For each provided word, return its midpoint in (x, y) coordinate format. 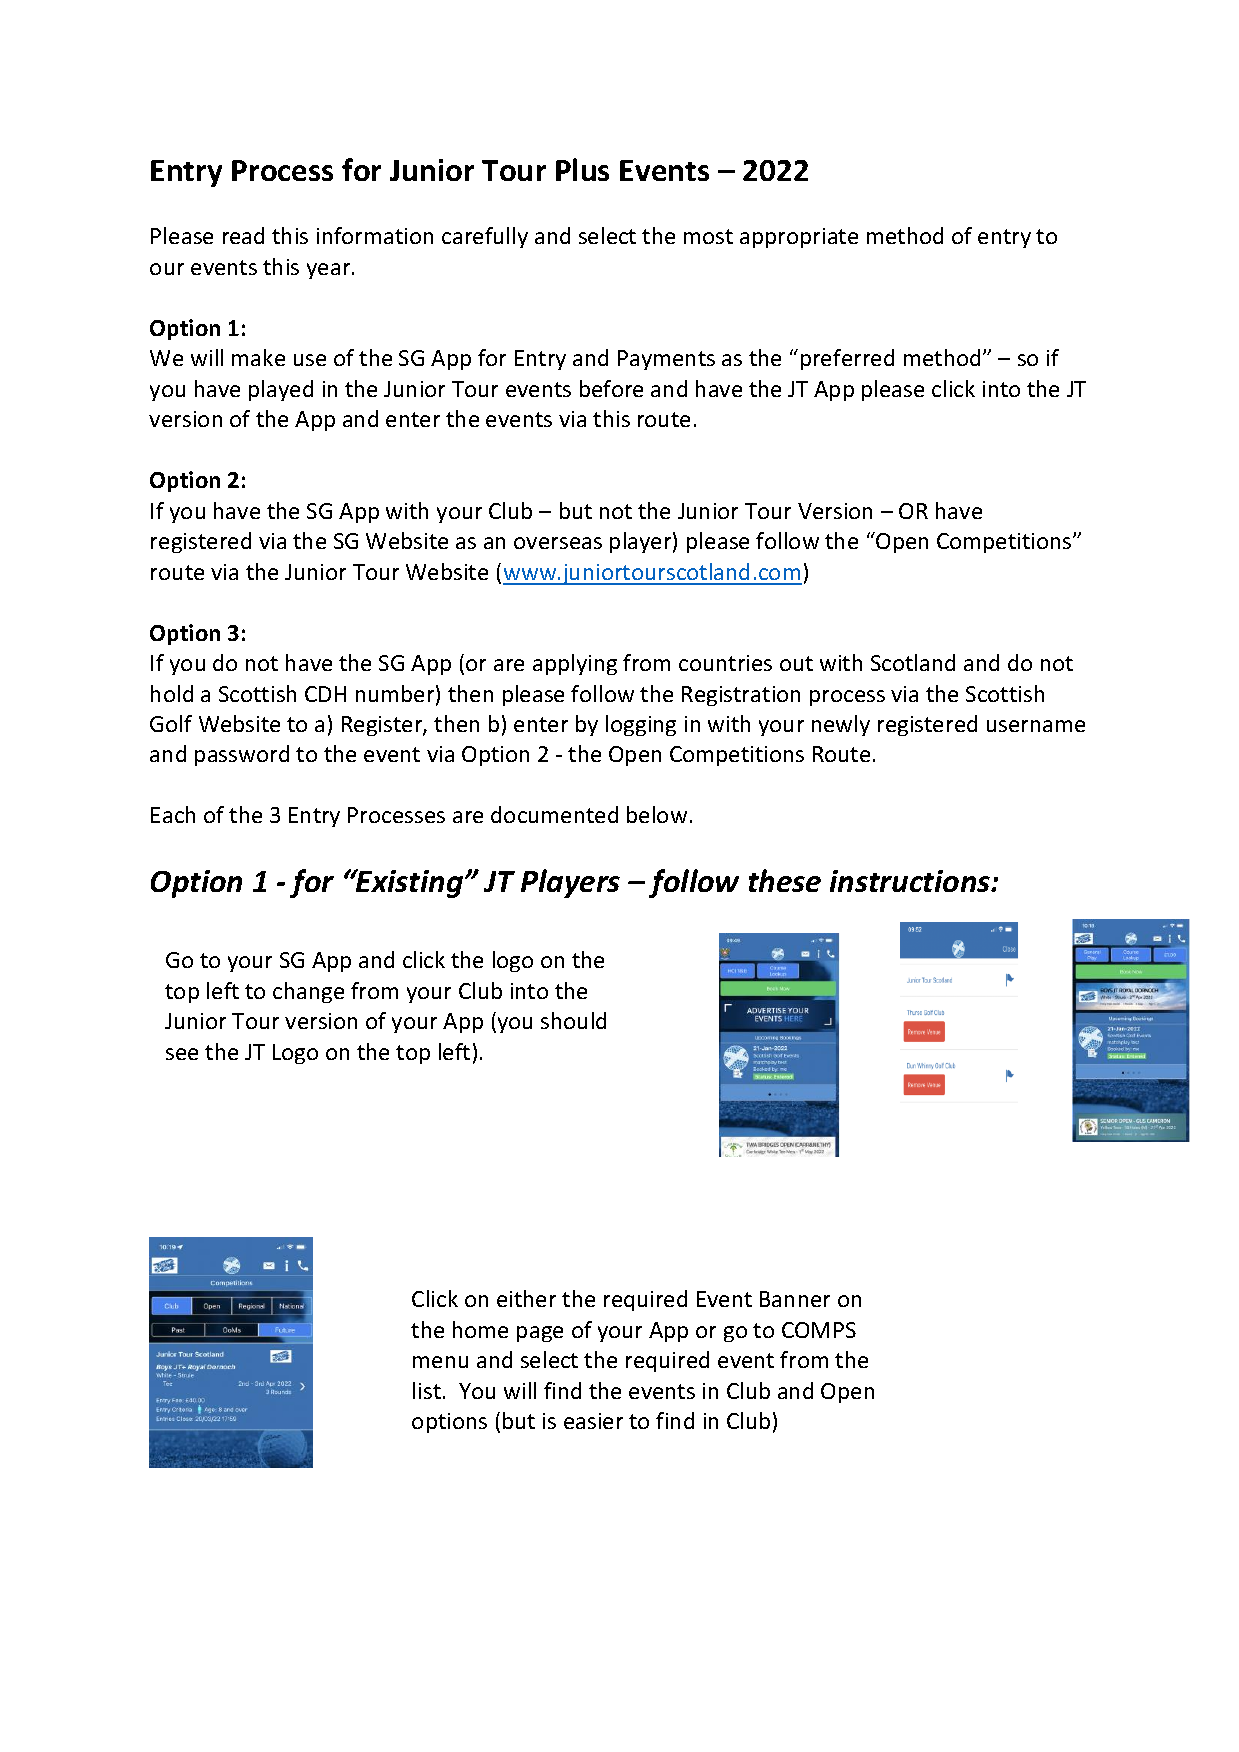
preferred (847, 359)
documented (554, 814)
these (785, 880)
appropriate (799, 238)
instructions (911, 881)
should (573, 1020)
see (182, 1054)
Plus (582, 169)
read (243, 235)
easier (593, 1421)
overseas (558, 543)
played (281, 390)
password (242, 755)
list (427, 1390)
